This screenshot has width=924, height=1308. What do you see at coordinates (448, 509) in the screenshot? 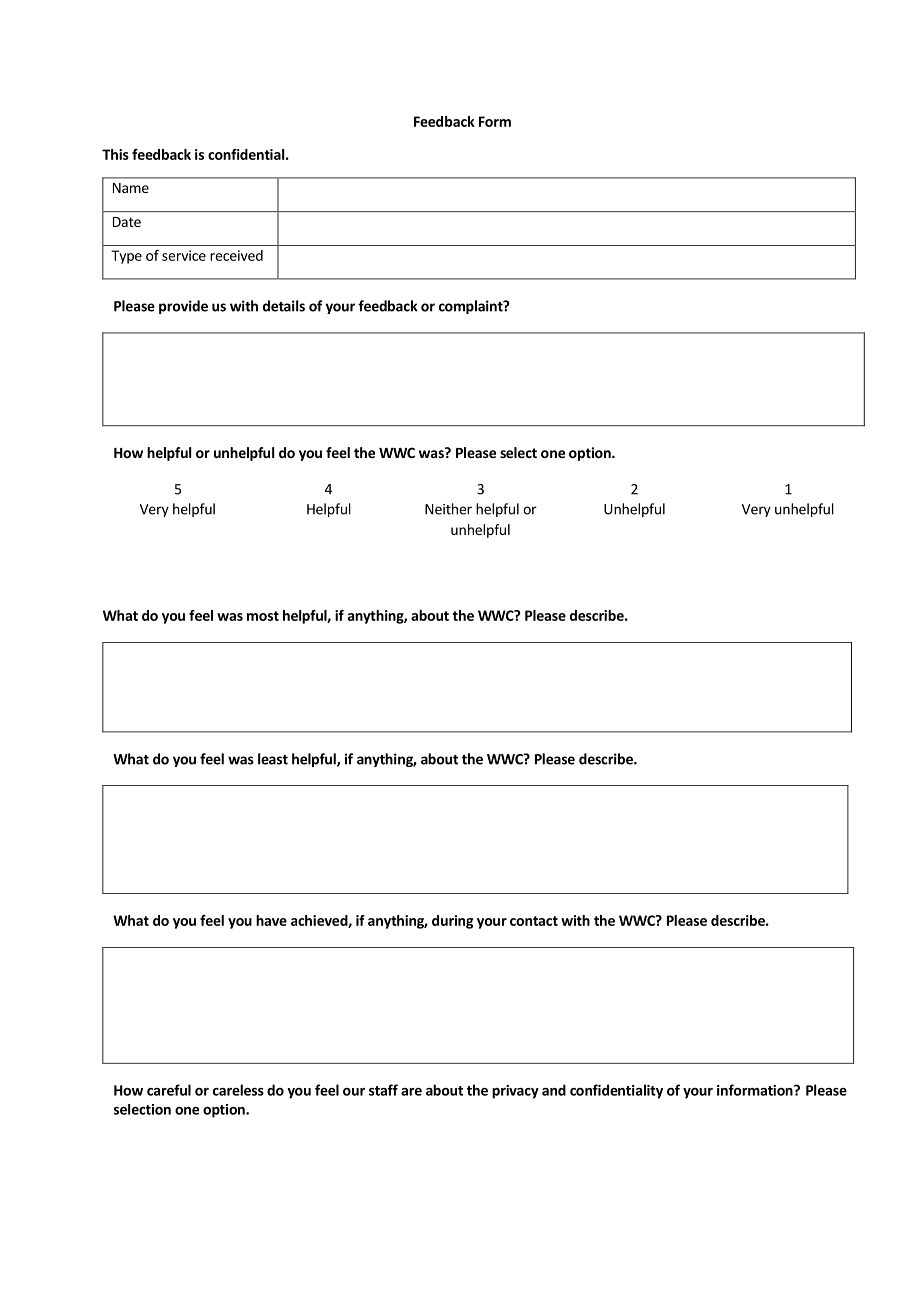
I see `Neither` at bounding box center [448, 509].
